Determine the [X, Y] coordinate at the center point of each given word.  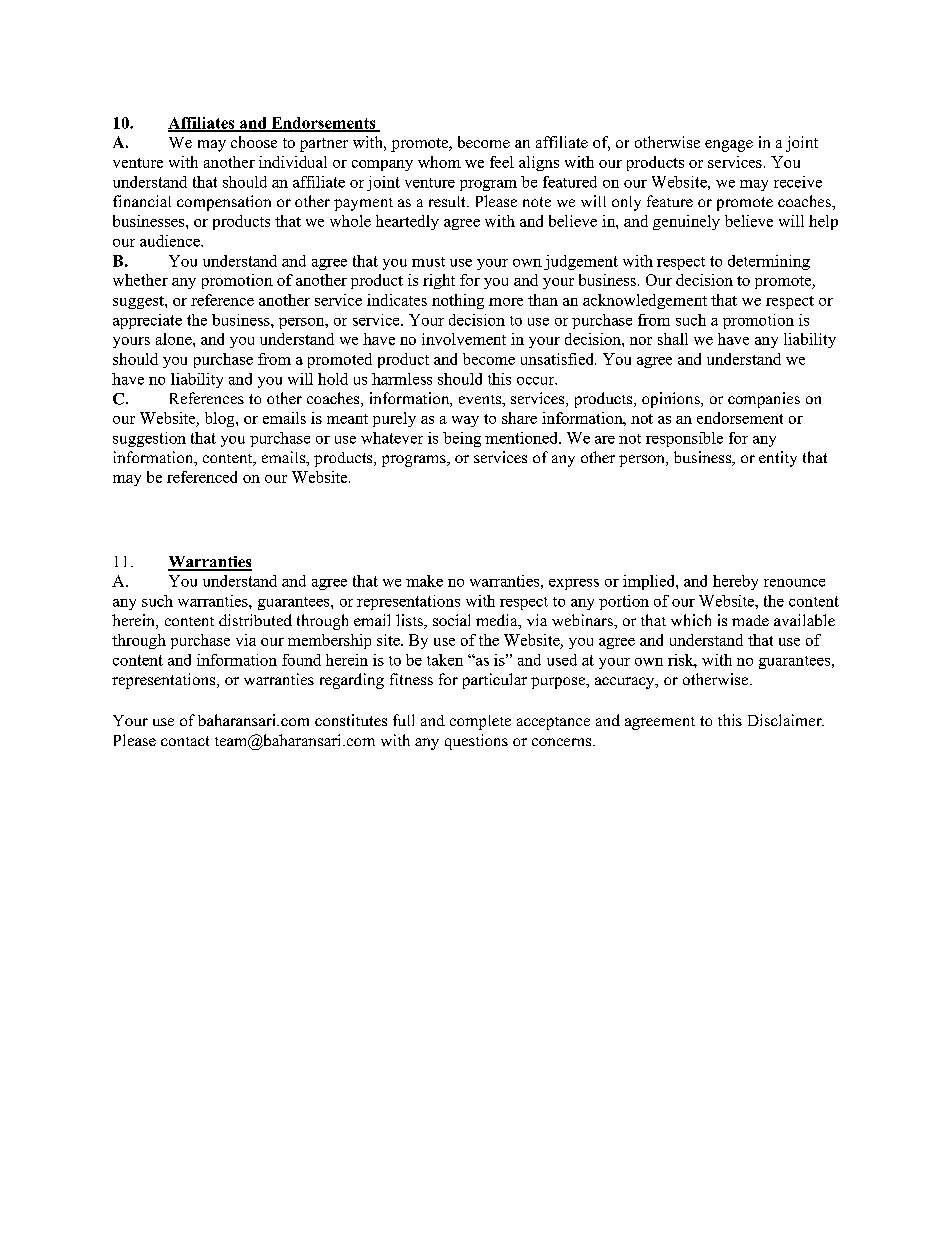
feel [502, 162]
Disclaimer [786, 720]
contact [185, 741]
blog [221, 419]
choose [254, 142]
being [462, 439]
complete [480, 722]
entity [778, 459]
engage [729, 146]
